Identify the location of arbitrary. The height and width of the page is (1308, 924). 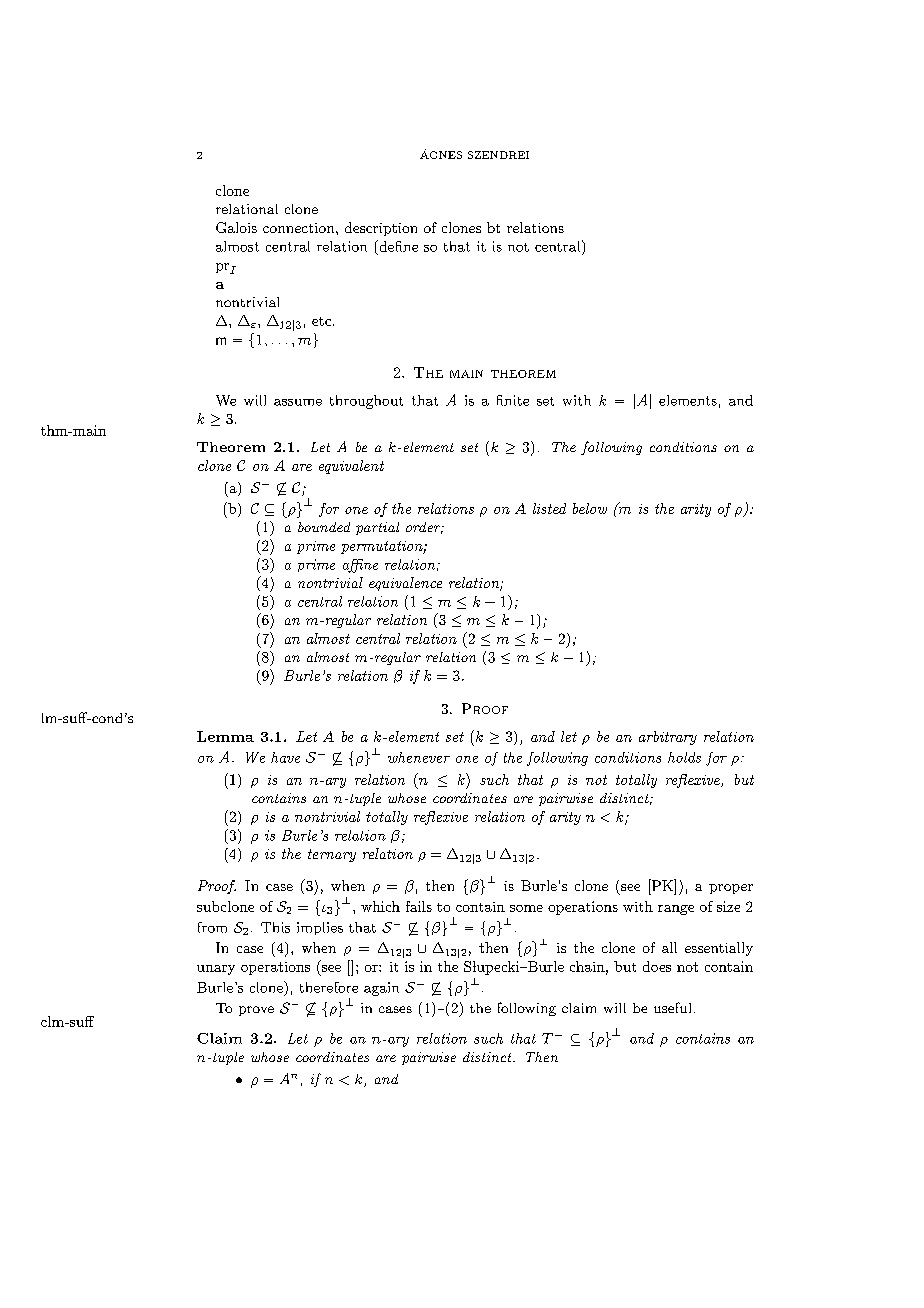
(668, 738).
